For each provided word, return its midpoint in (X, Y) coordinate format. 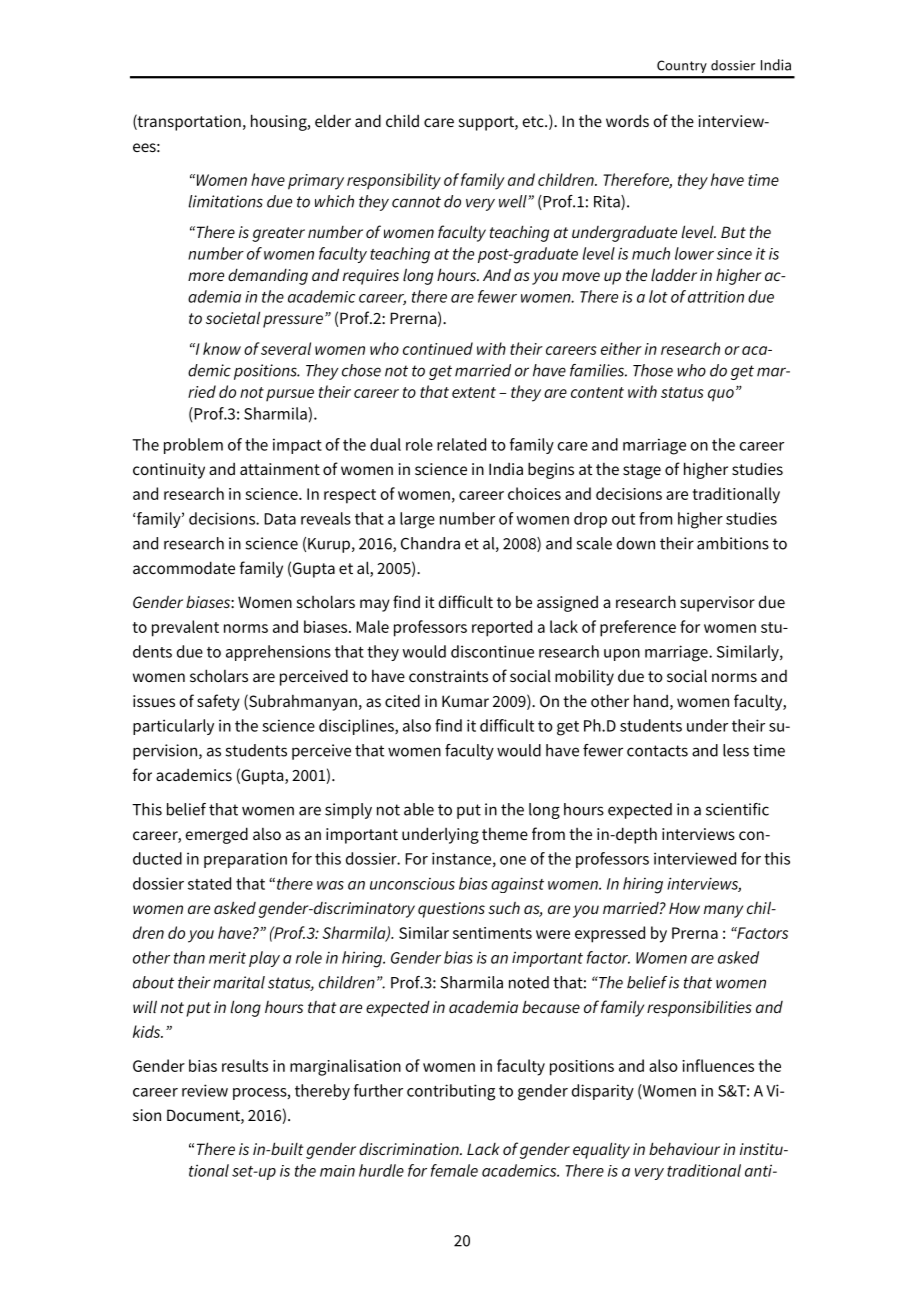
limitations (225, 201)
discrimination (410, 1148)
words (627, 120)
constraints (448, 676)
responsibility (394, 181)
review (205, 1090)
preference (638, 628)
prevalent (185, 628)
